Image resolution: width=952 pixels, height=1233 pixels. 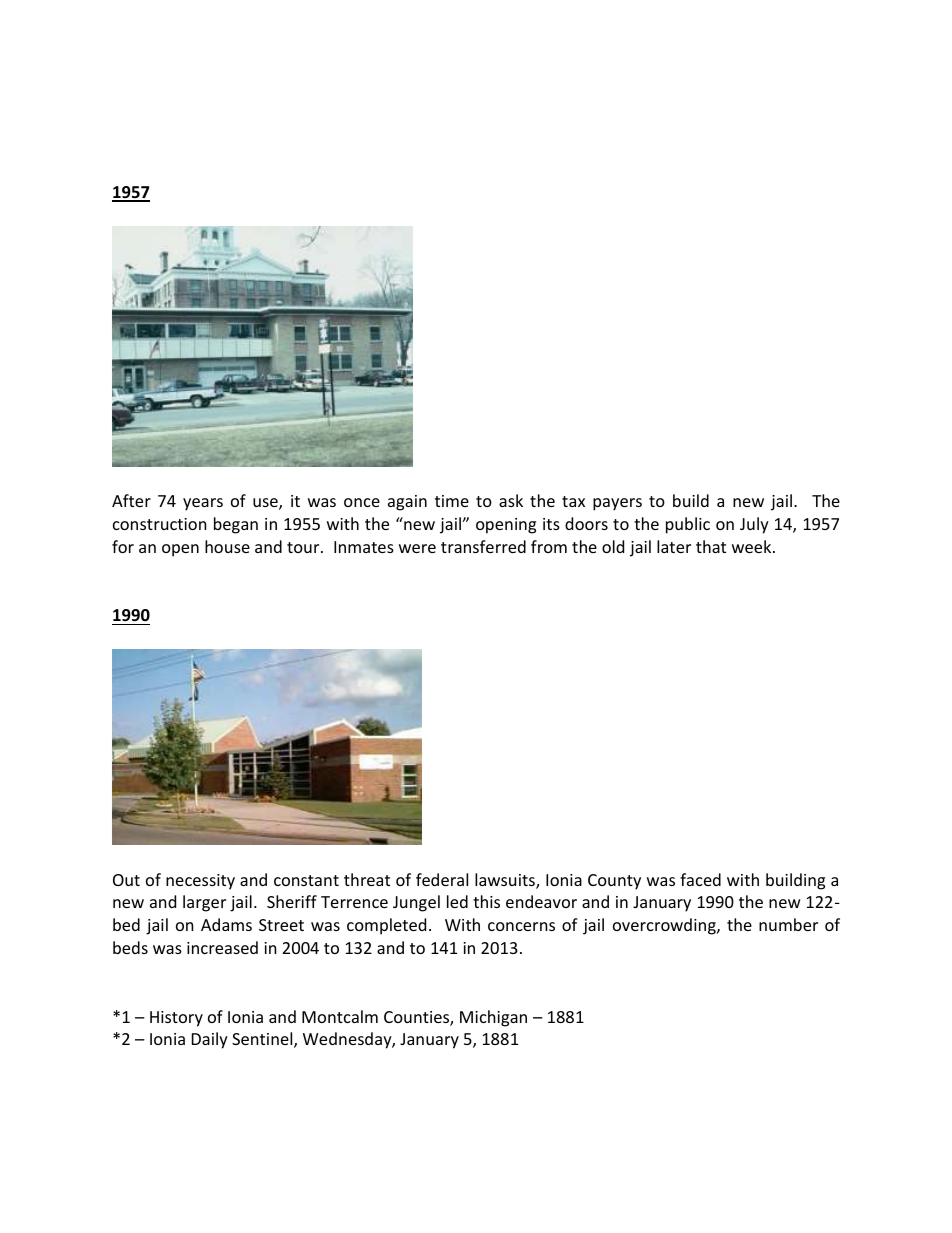 I want to click on that, so click(x=711, y=546).
